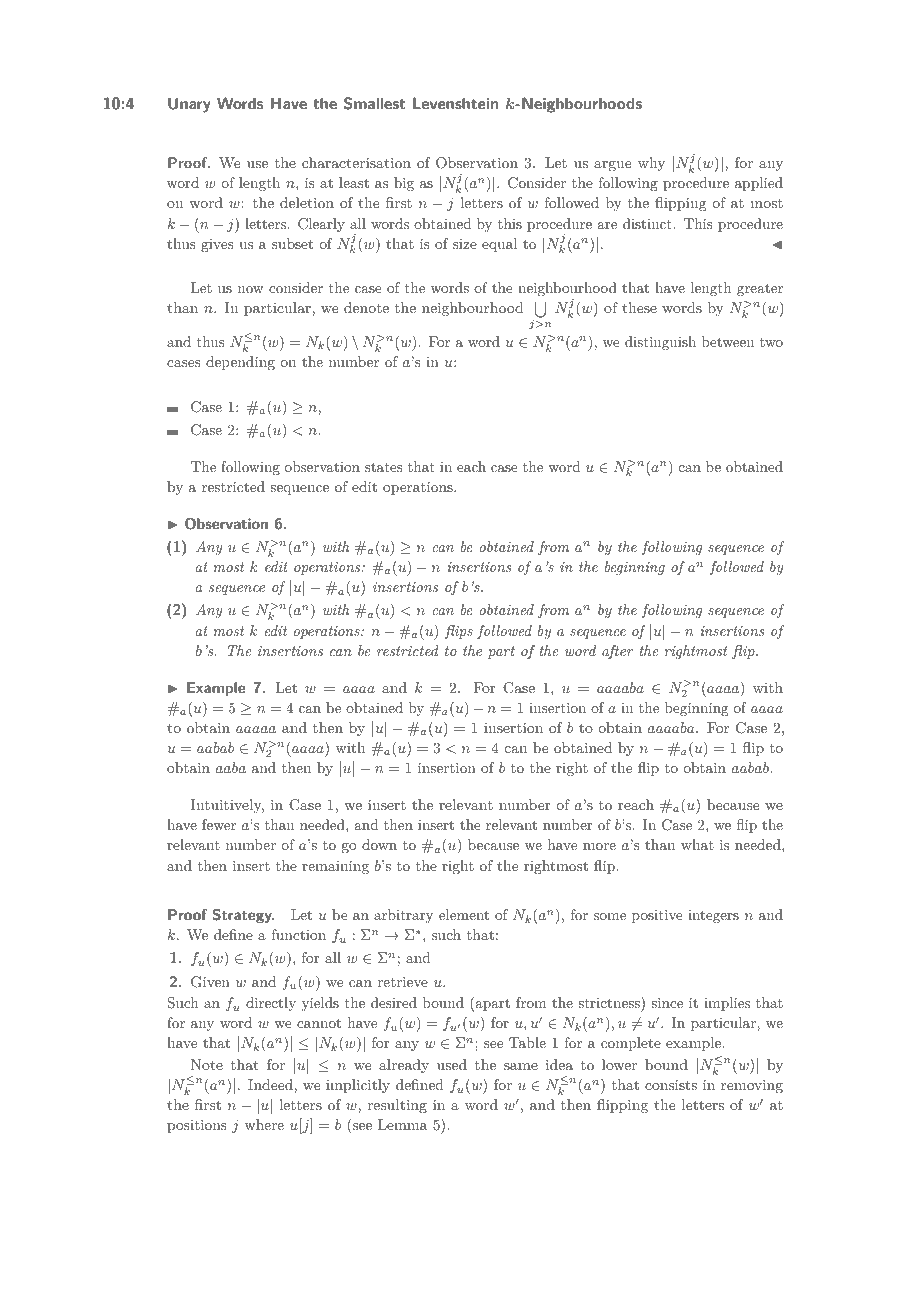  What do you see at coordinates (271, 1084) in the page?
I see `Indeed` at bounding box center [271, 1084].
